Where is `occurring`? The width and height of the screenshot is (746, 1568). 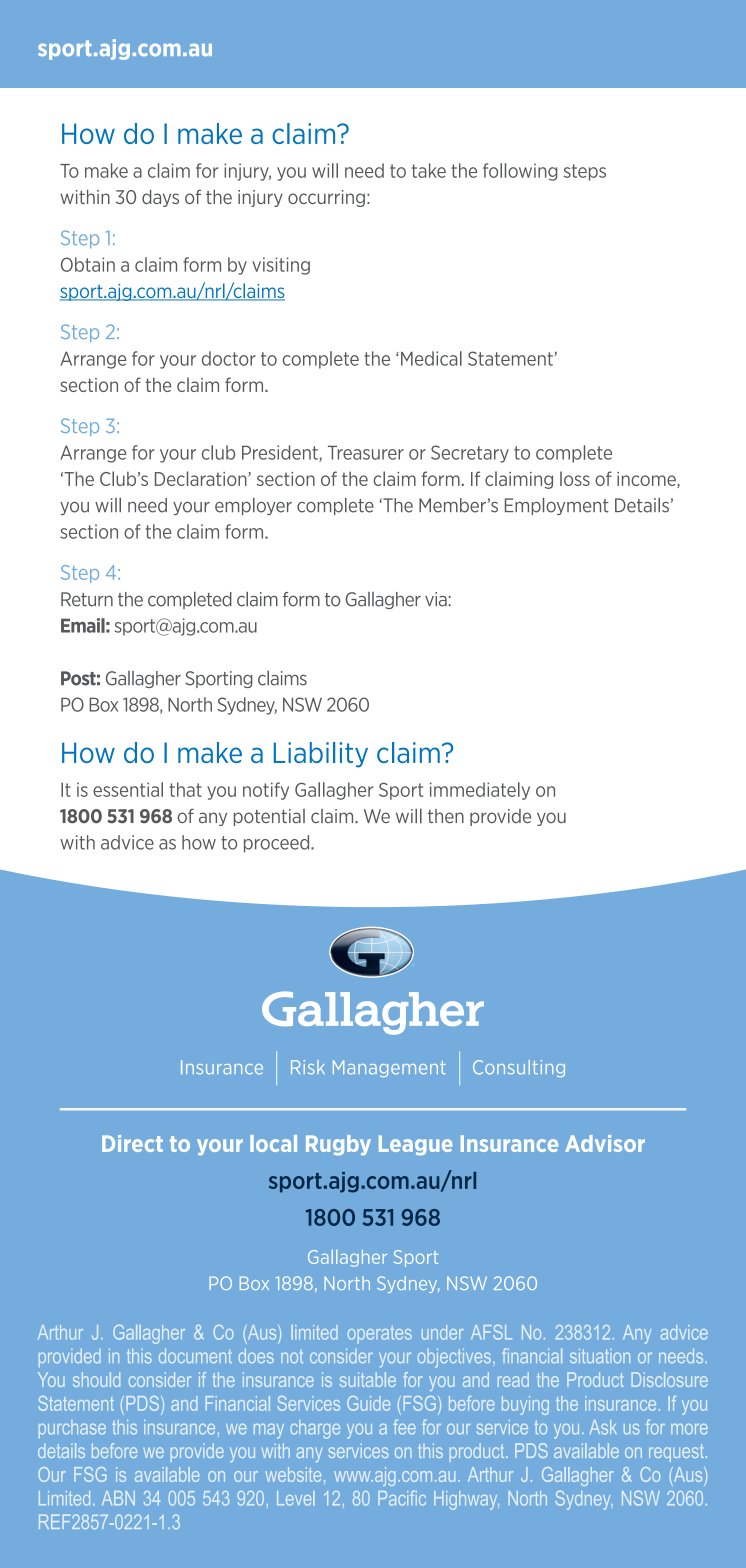 occurring is located at coordinates (326, 198).
